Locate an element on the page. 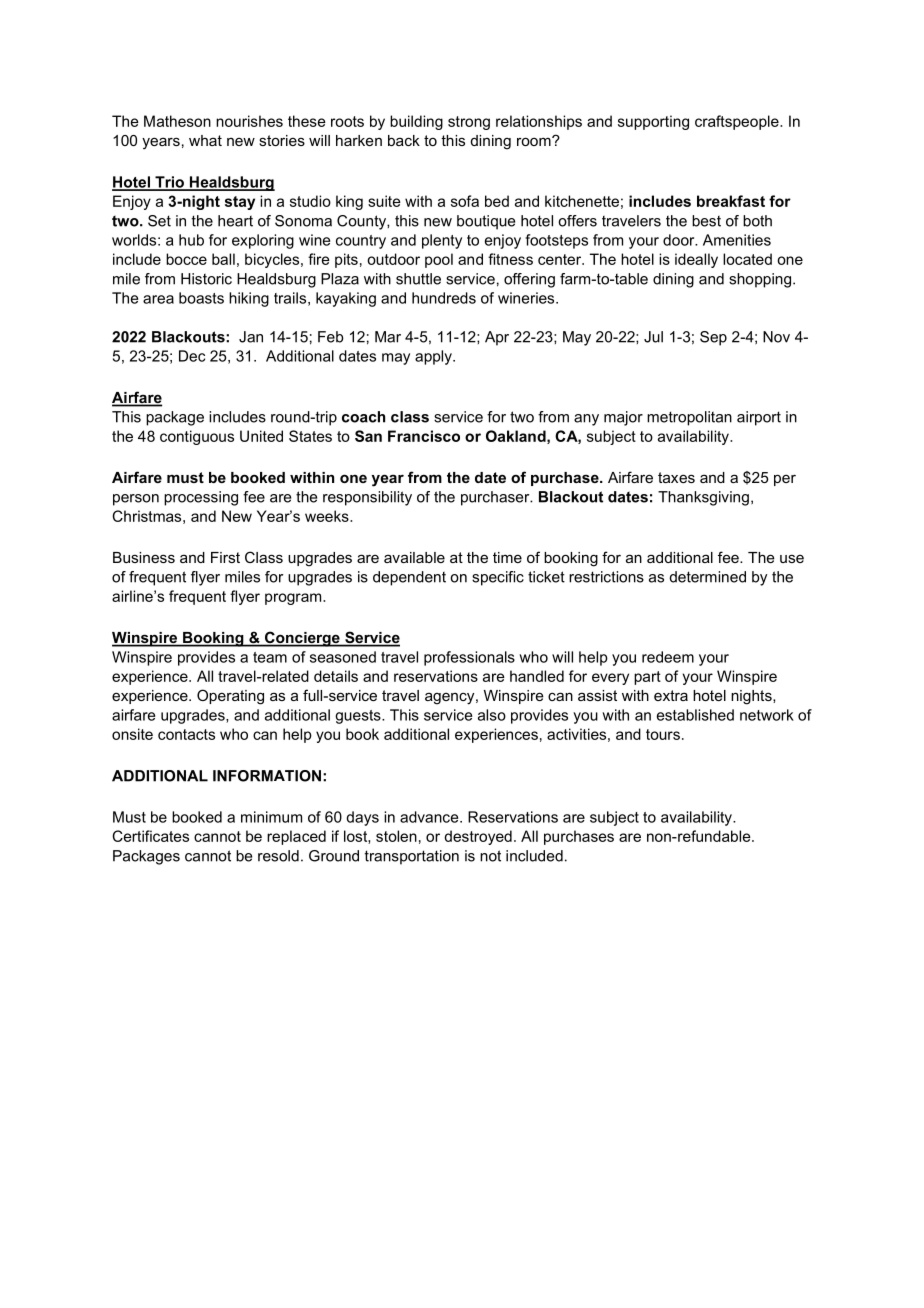  Sep is located at coordinates (713, 338).
